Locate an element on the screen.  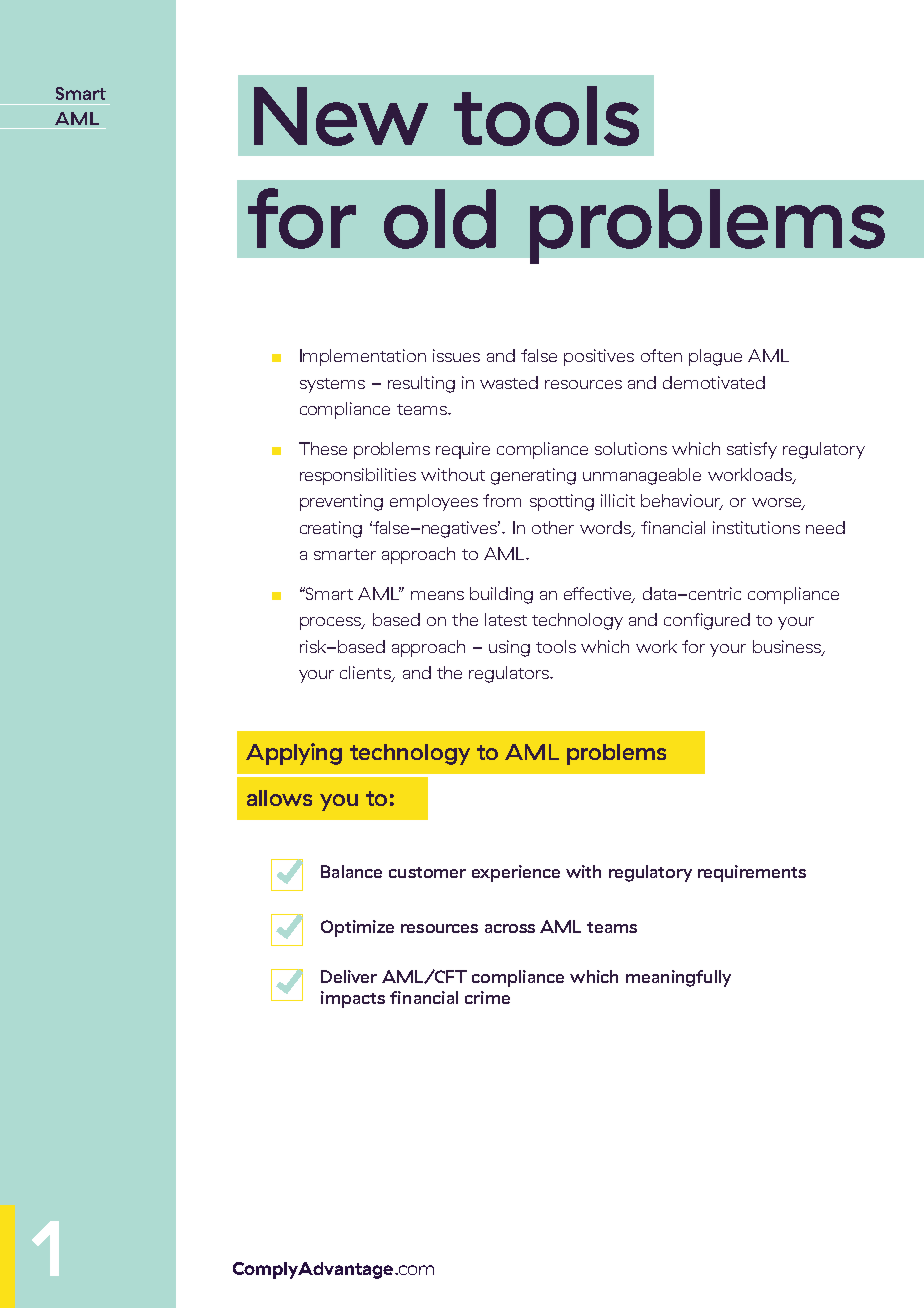
old is located at coordinates (440, 219).
